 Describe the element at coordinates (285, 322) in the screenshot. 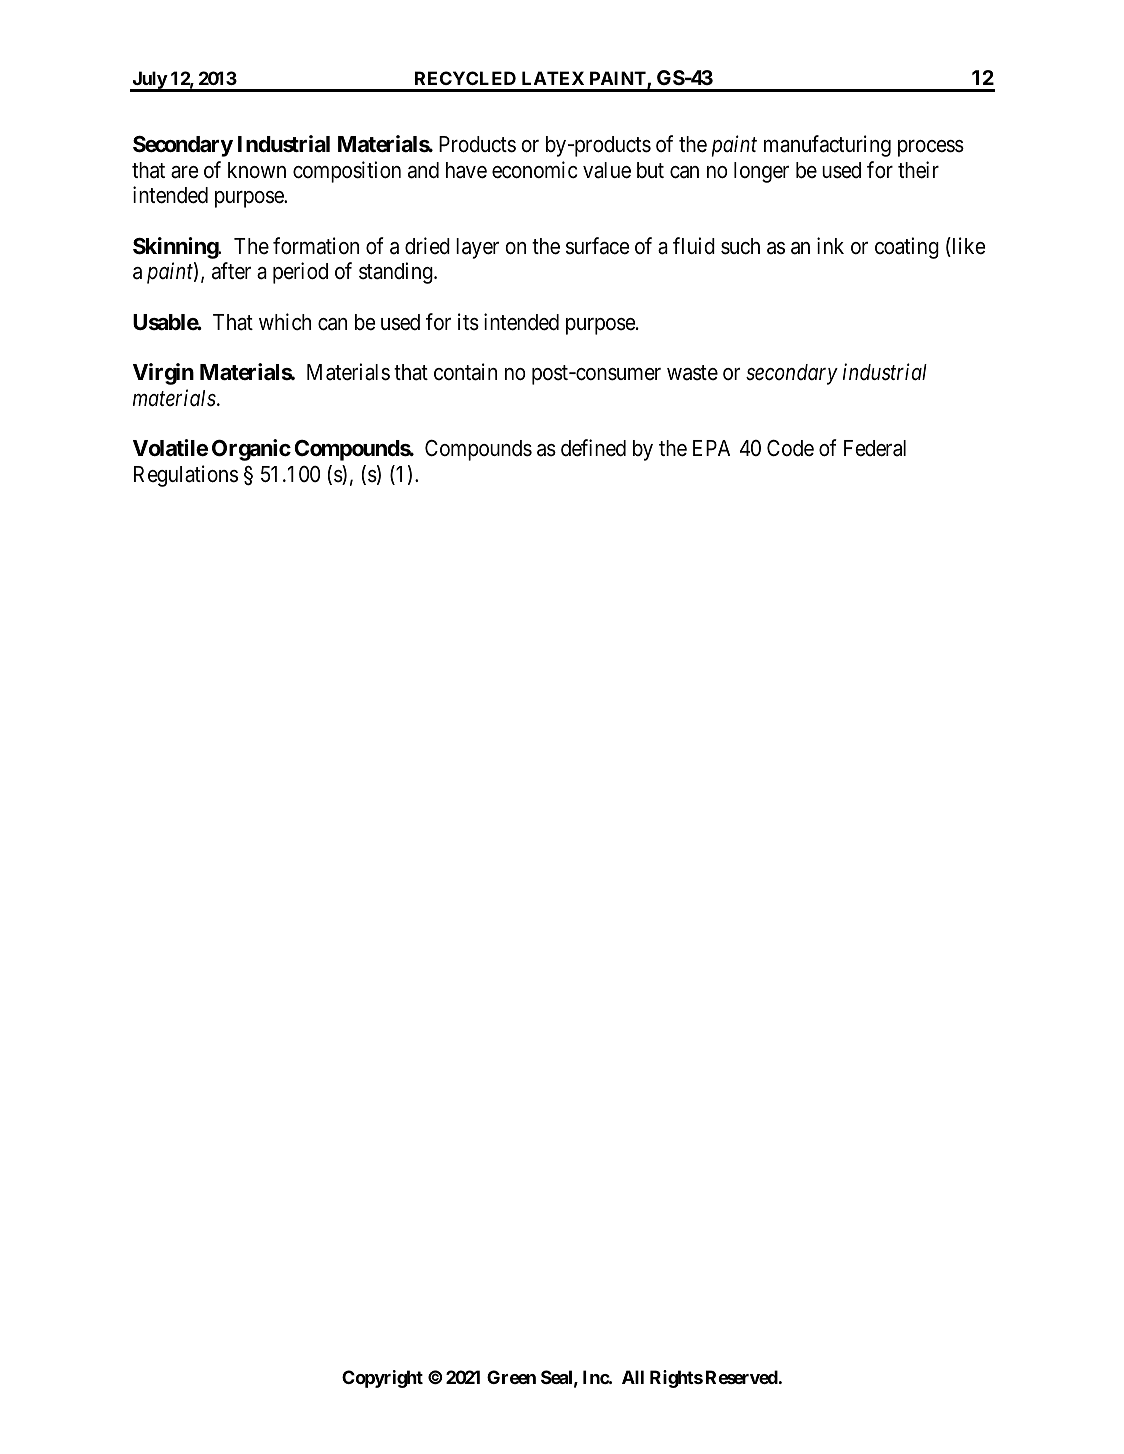

I see `which` at that location.
